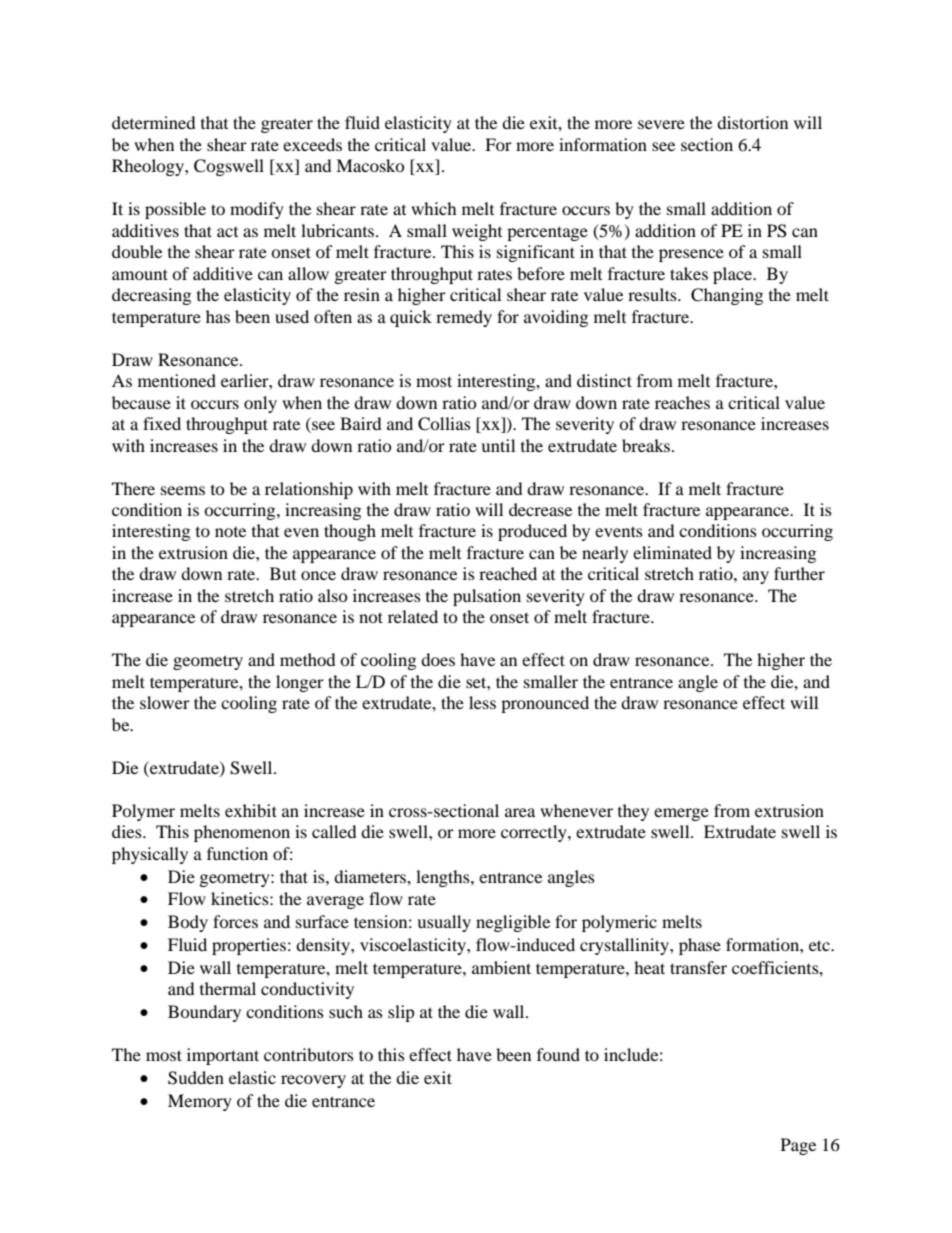  What do you see at coordinates (434, 208) in the screenshot?
I see `which` at bounding box center [434, 208].
